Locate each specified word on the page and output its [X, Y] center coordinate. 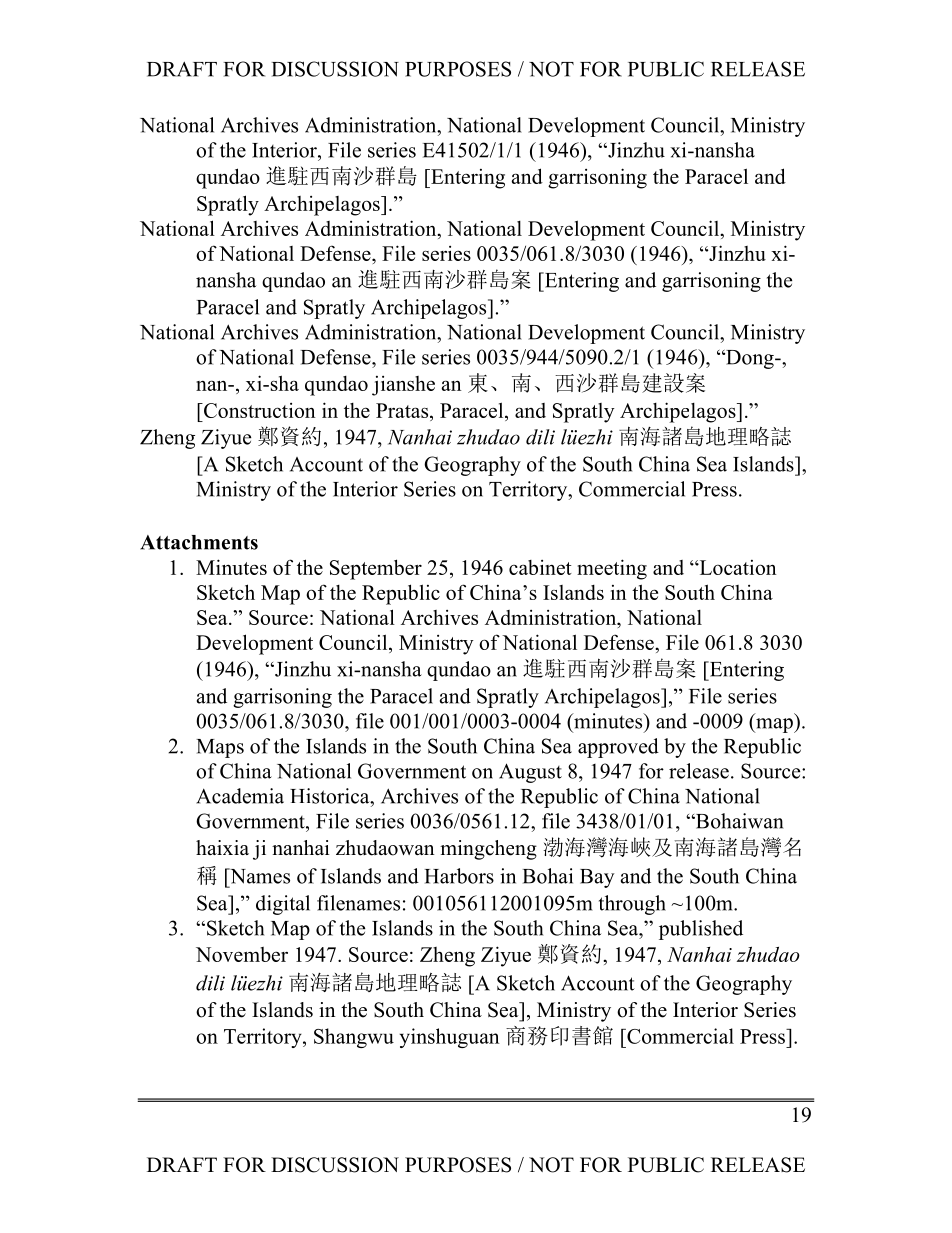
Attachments [199, 542]
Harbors [459, 876]
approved [618, 748]
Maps [220, 748]
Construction [258, 410]
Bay [597, 878]
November [242, 954]
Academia [240, 796]
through [632, 905]
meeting [612, 569]
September [376, 569]
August [530, 773]
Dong [750, 359]
